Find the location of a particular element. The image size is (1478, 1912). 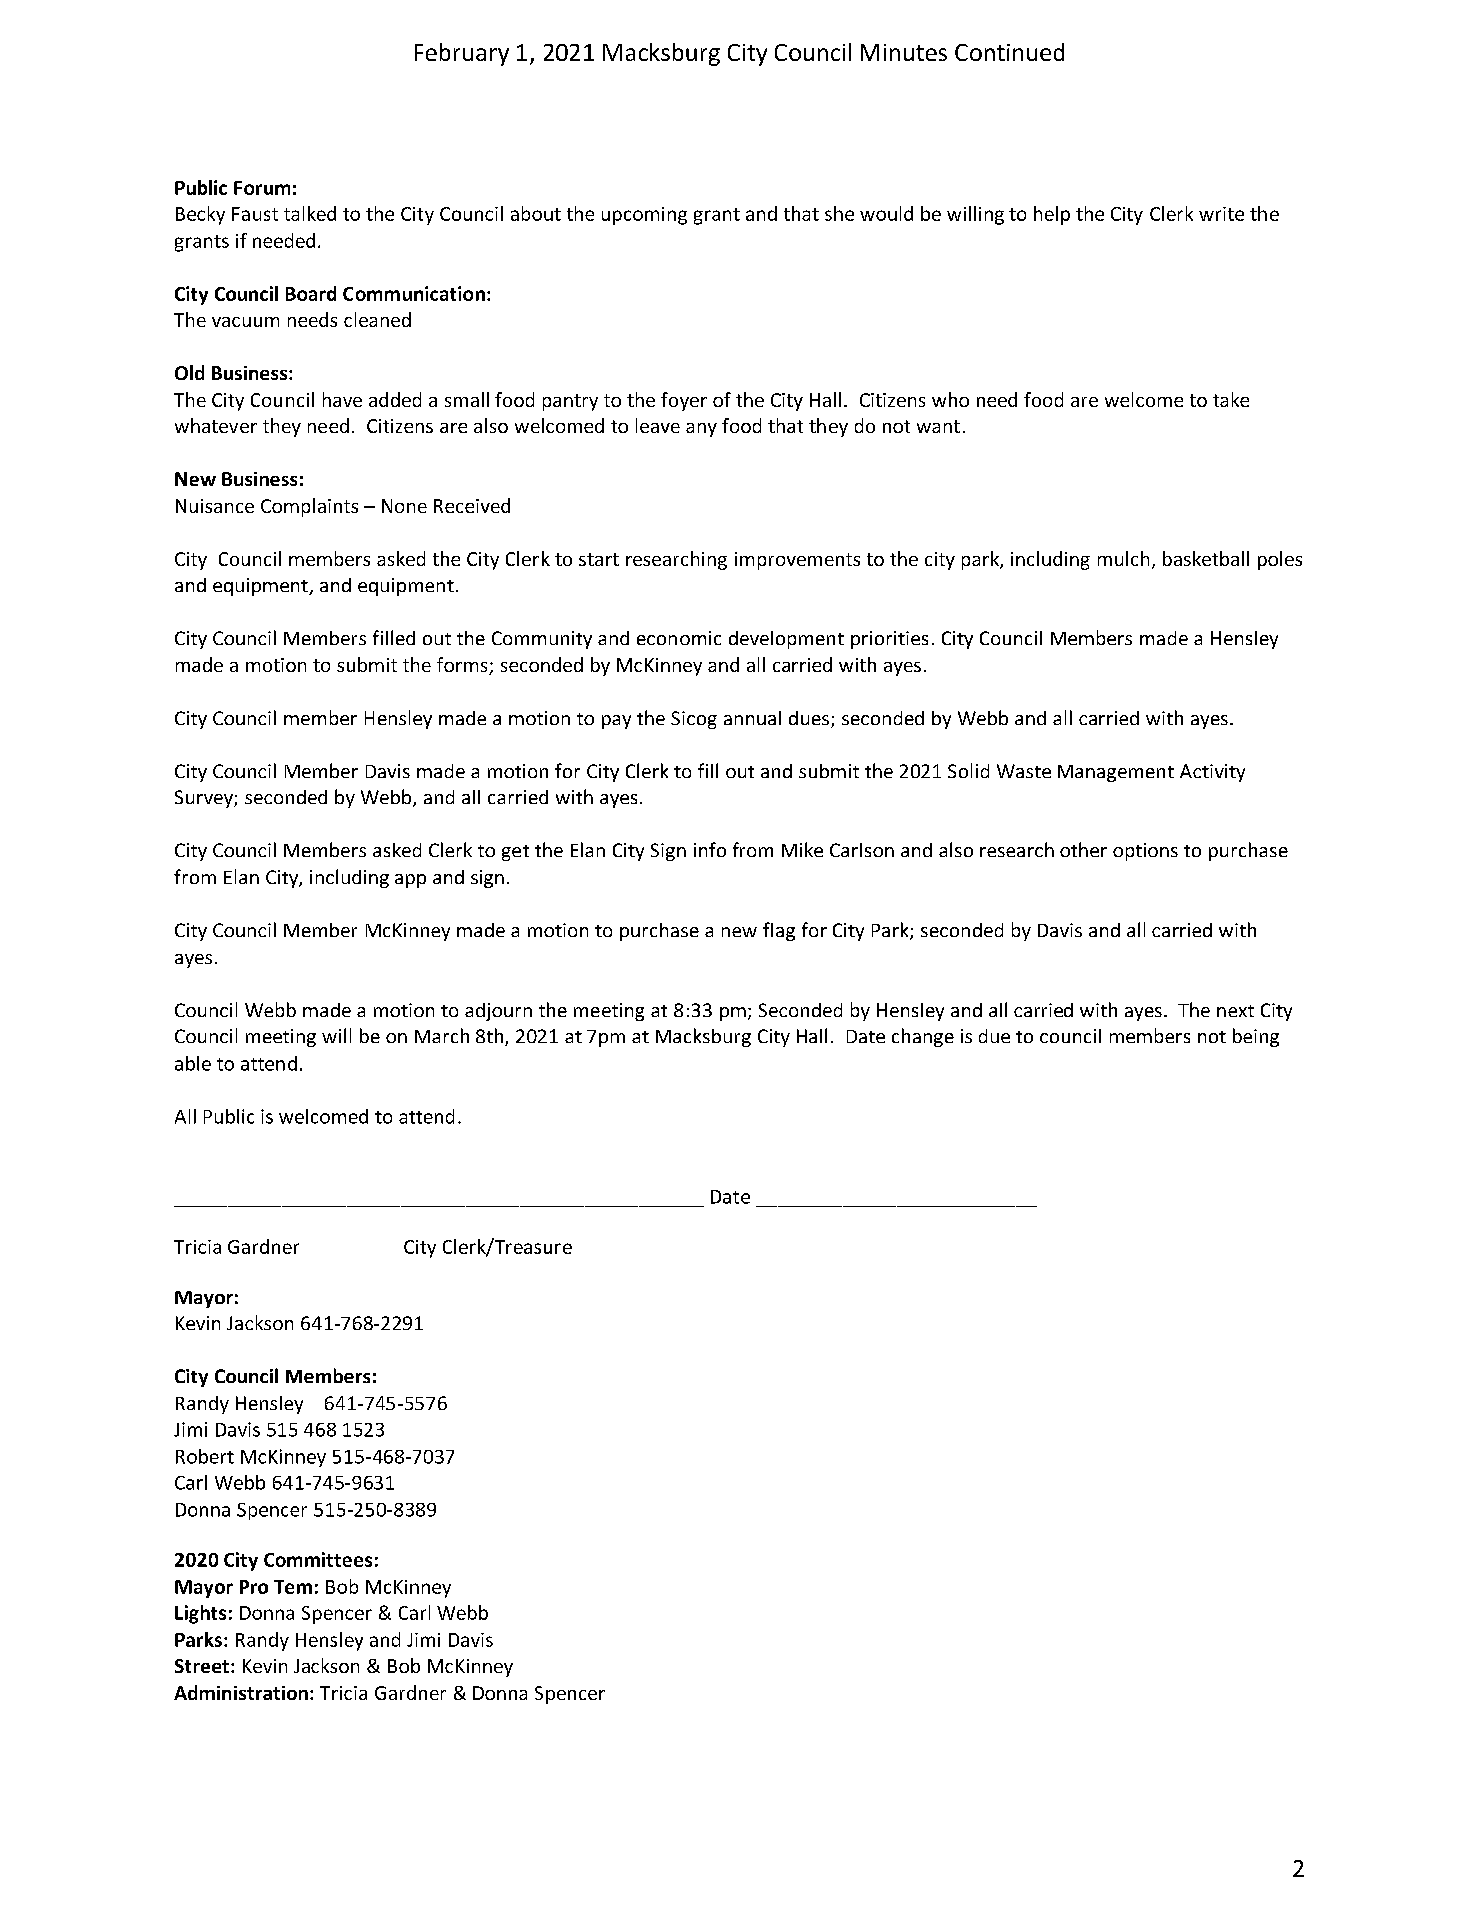

development is located at coordinates (786, 640).
